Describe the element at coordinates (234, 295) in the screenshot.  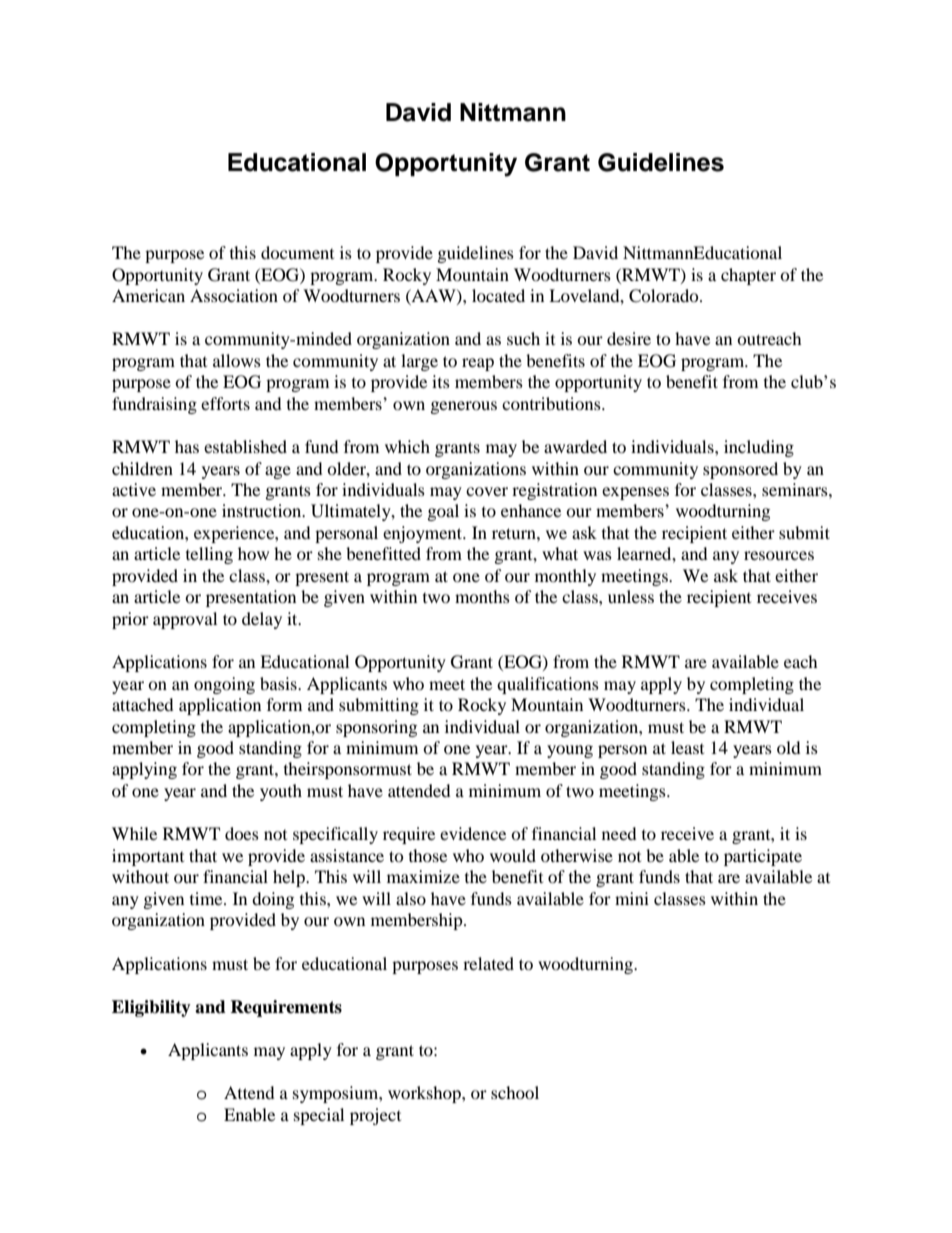
I see `Association` at that location.
